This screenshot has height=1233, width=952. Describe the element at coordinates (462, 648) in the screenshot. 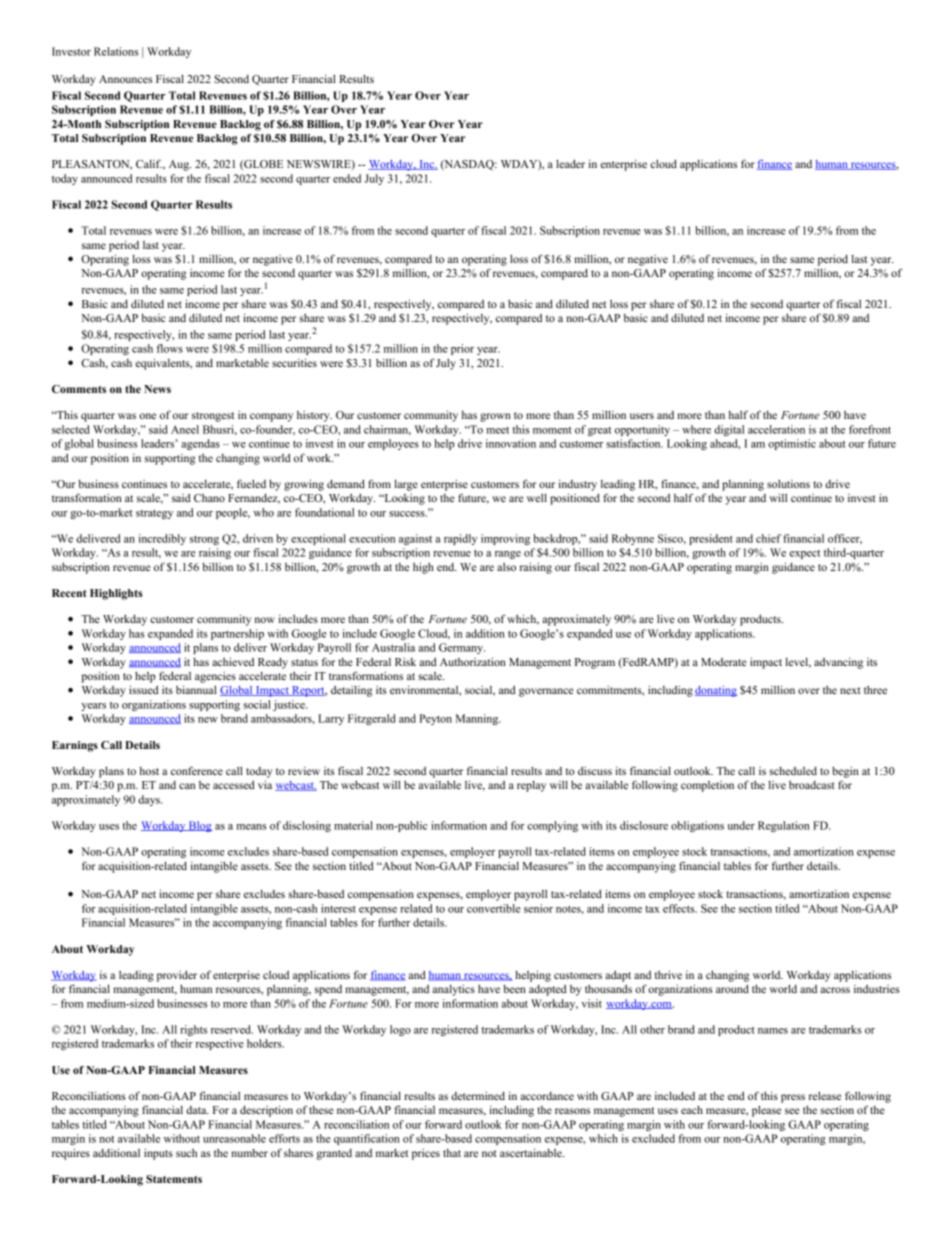

I see `Germany` at that location.
